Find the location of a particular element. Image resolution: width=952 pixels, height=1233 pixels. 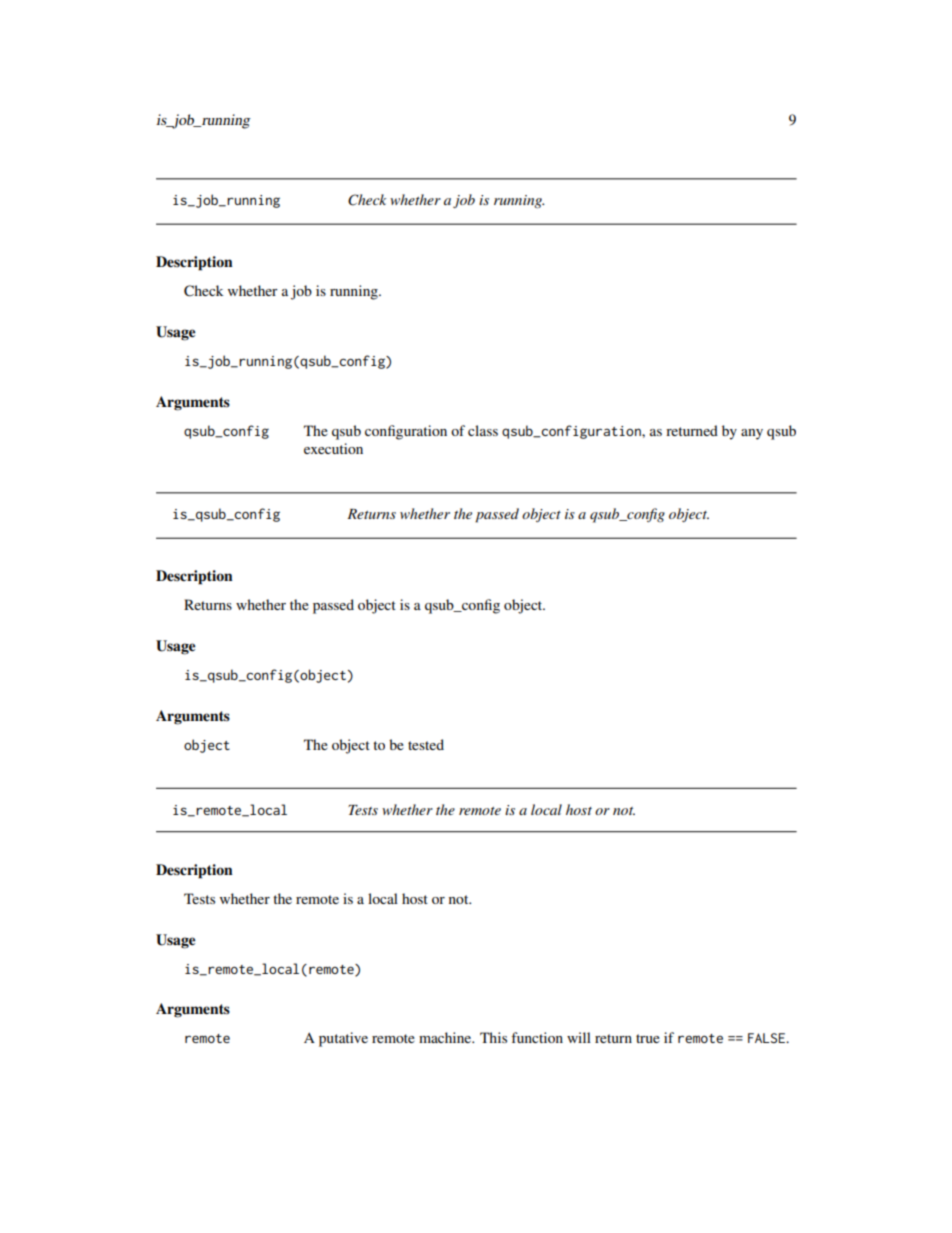

function is located at coordinates (537, 1037).
